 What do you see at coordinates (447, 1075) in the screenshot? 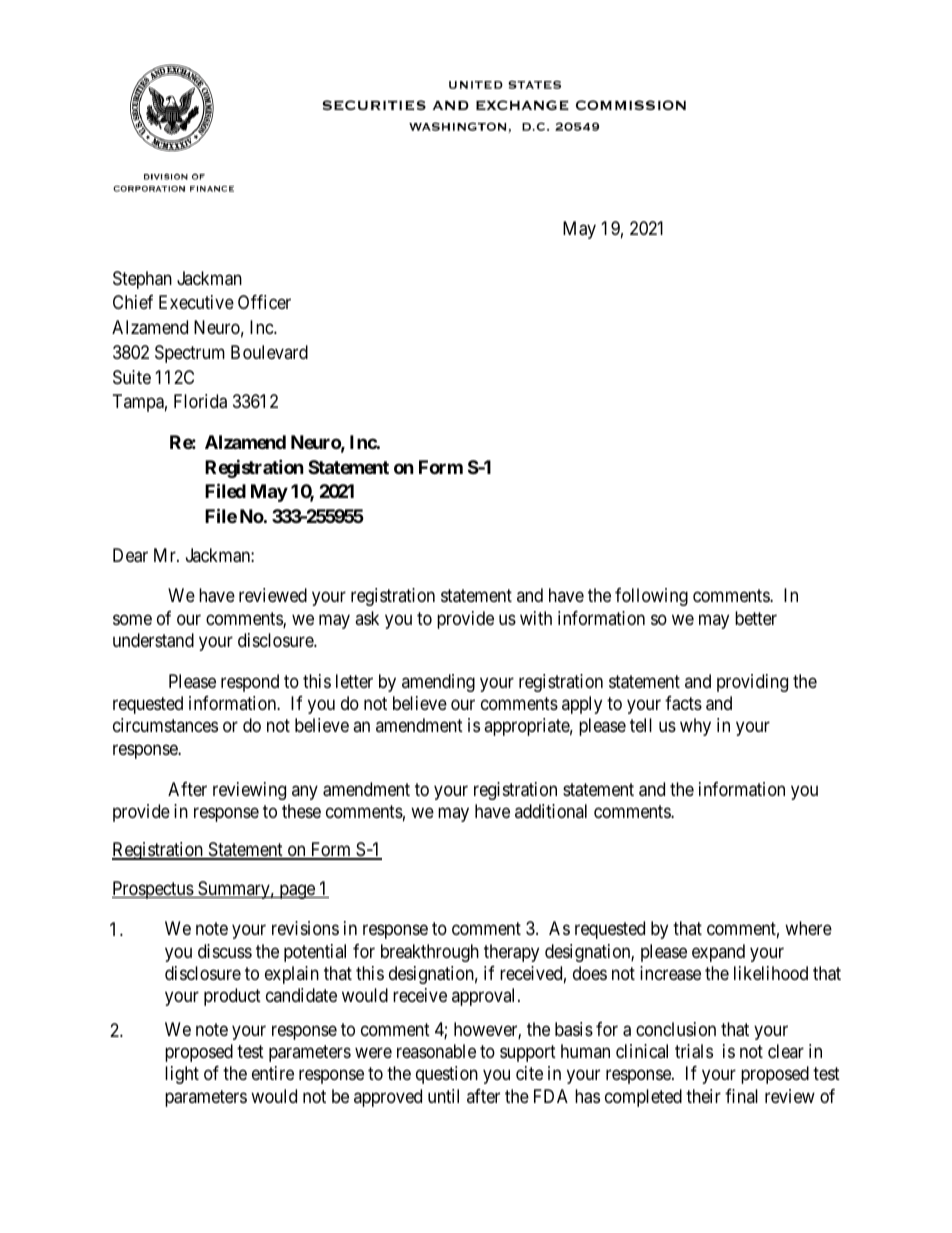
I see `question` at bounding box center [447, 1075].
